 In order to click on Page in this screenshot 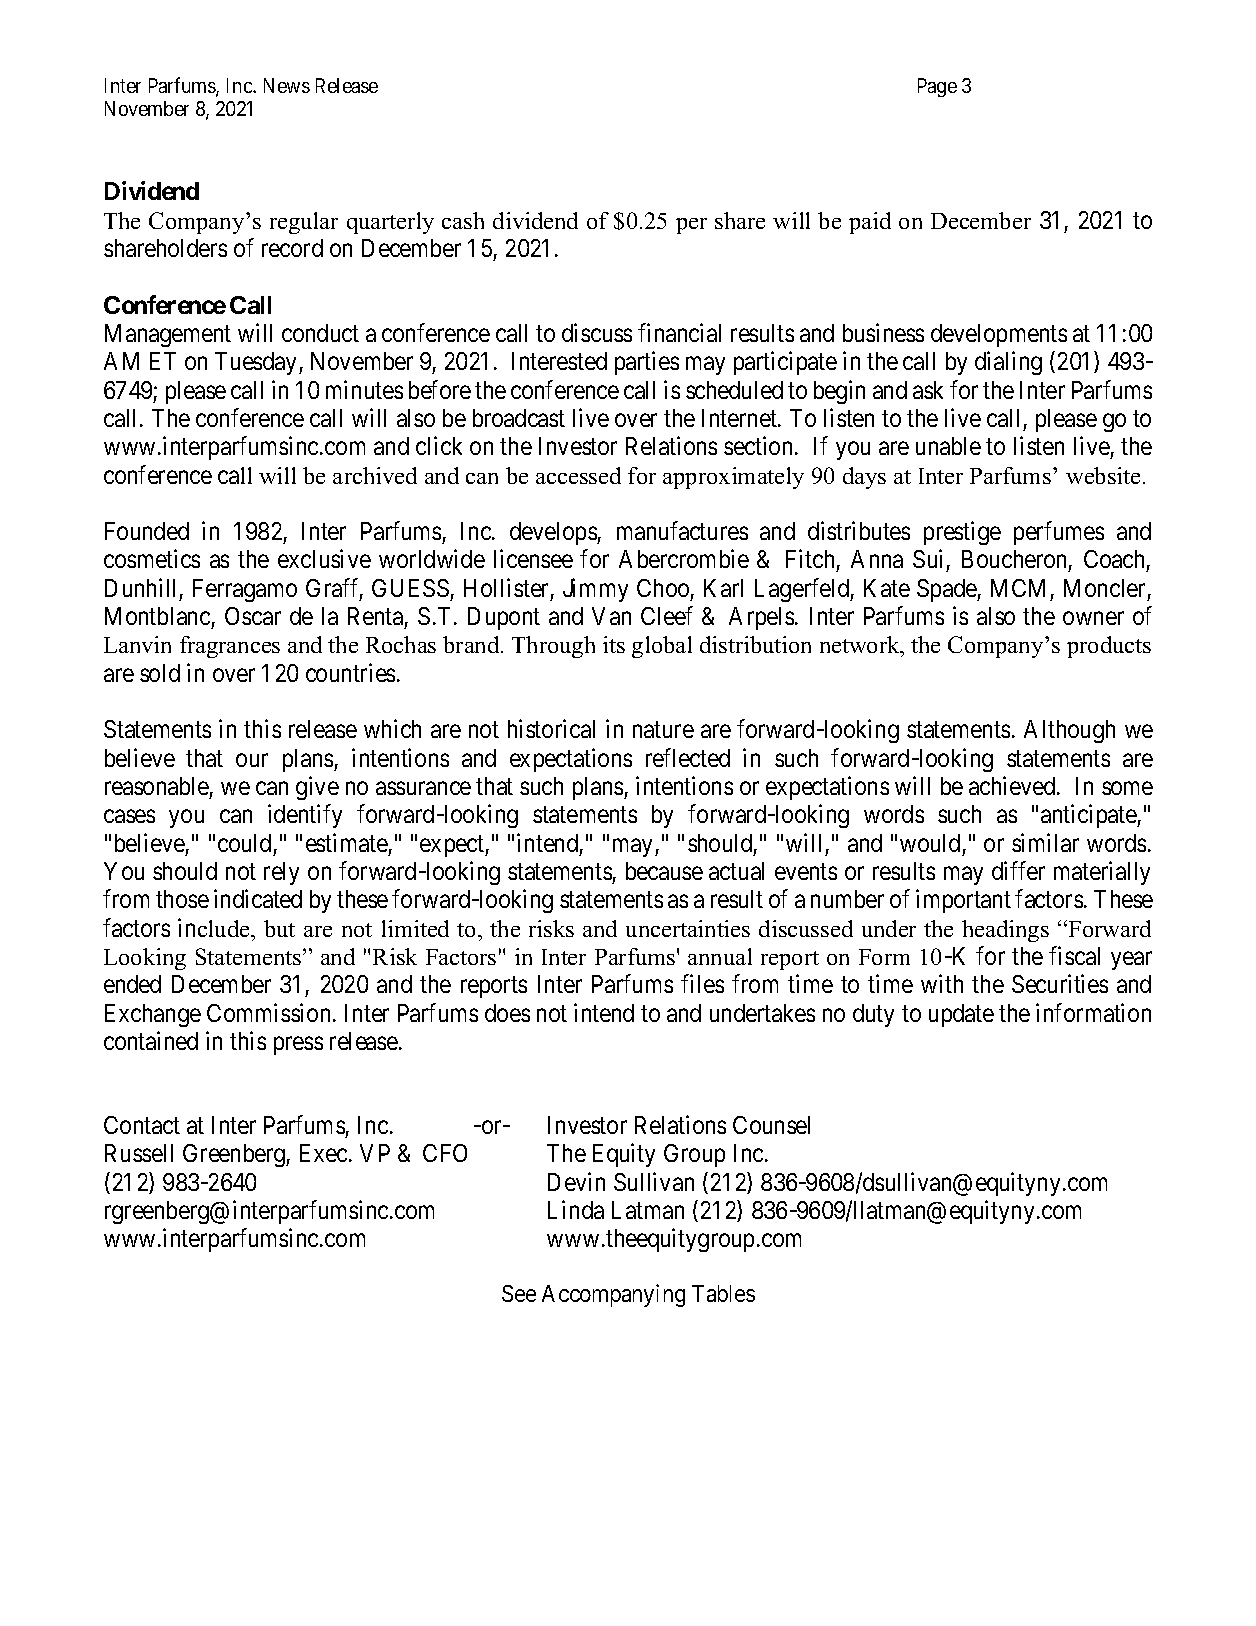, I will do `click(937, 87)`.
